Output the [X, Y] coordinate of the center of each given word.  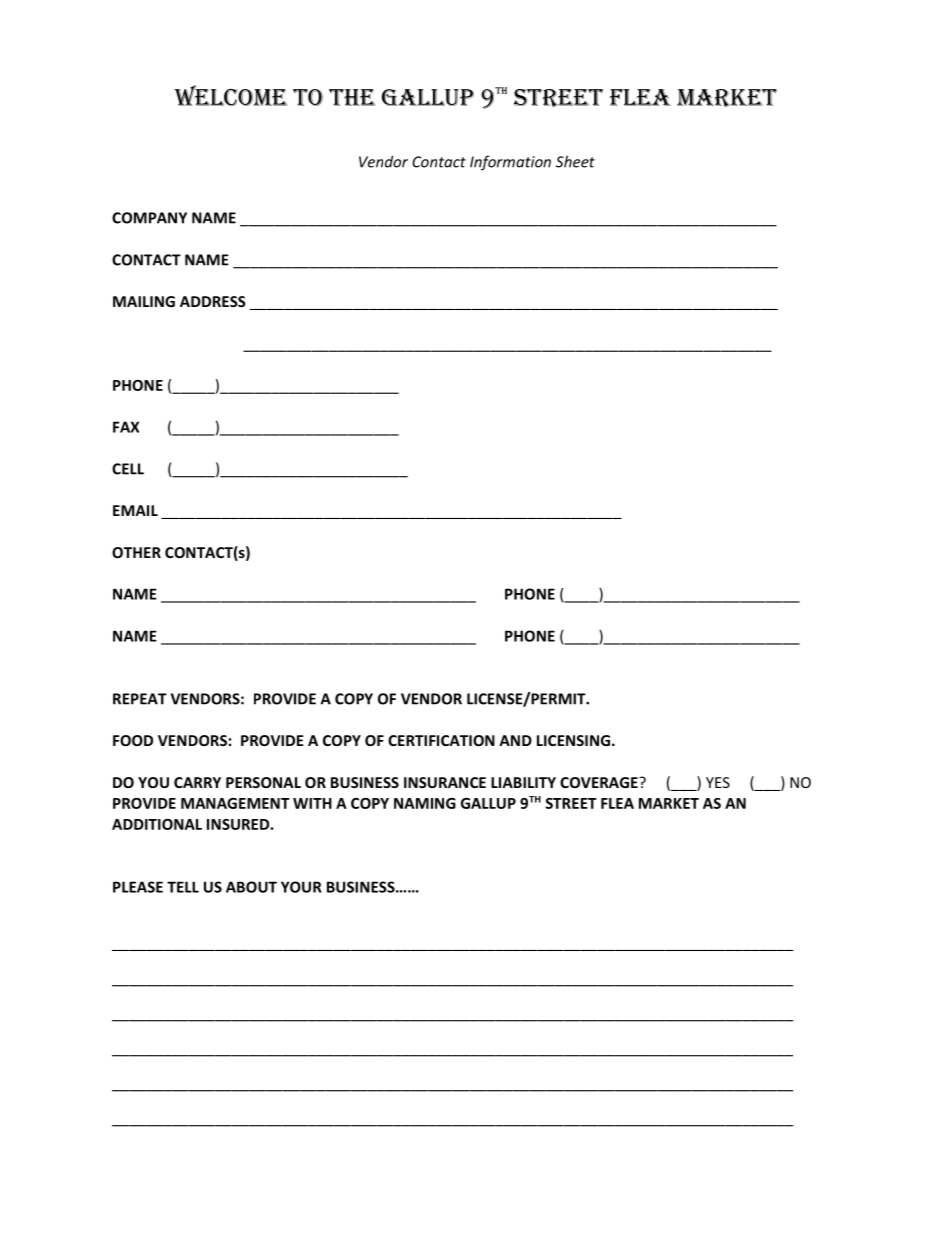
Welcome [231, 95]
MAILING [144, 301]
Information [510, 163]
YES [718, 782]
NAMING [425, 803]
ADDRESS [213, 301]
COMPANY [149, 218]
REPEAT [140, 699]
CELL [128, 469]
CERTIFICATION [441, 740]
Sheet [575, 161]
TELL [183, 887]
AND [515, 740]
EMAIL [135, 510]
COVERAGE [600, 782]
